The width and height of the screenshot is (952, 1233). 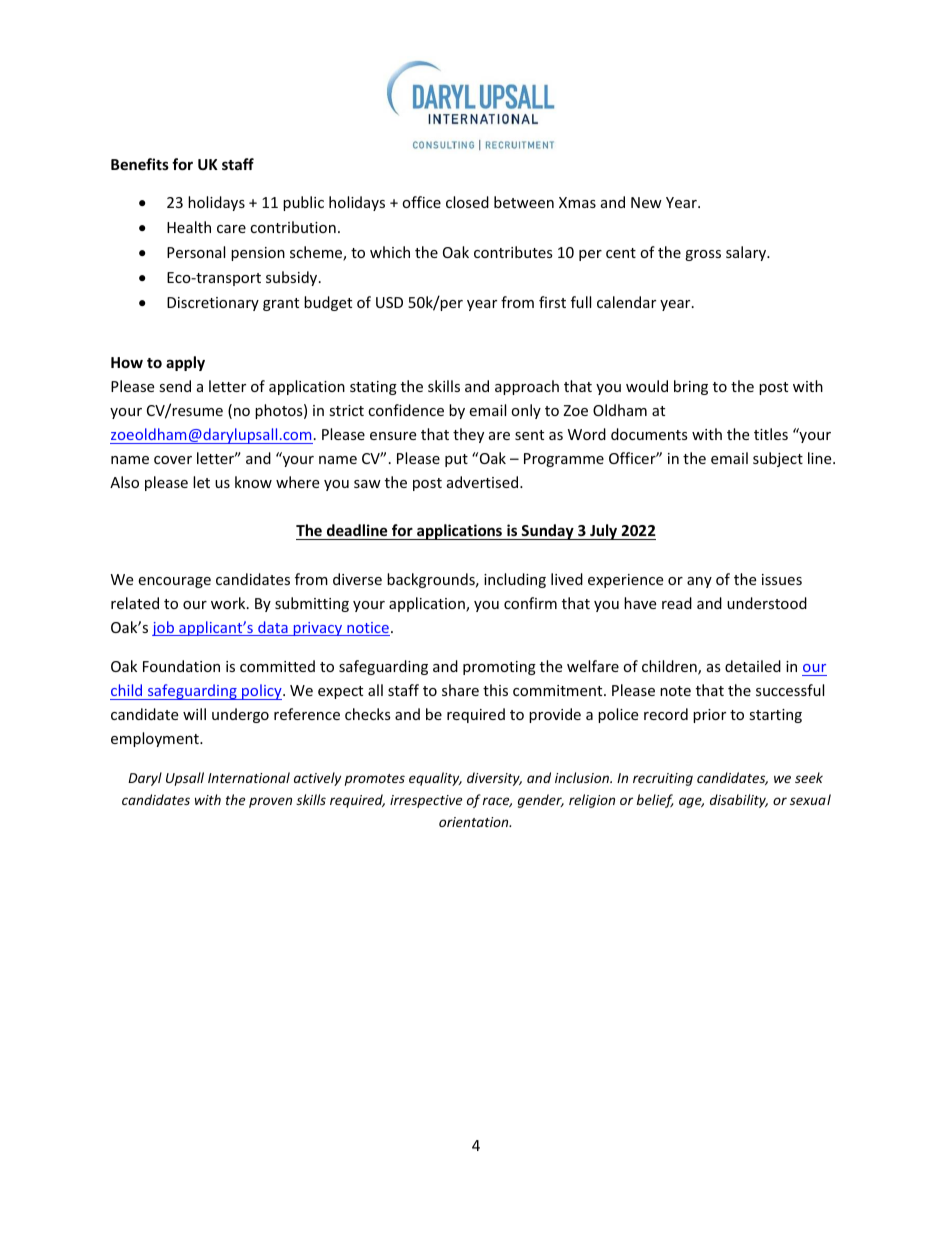 What do you see at coordinates (270, 802) in the screenshot?
I see `proven` at bounding box center [270, 802].
